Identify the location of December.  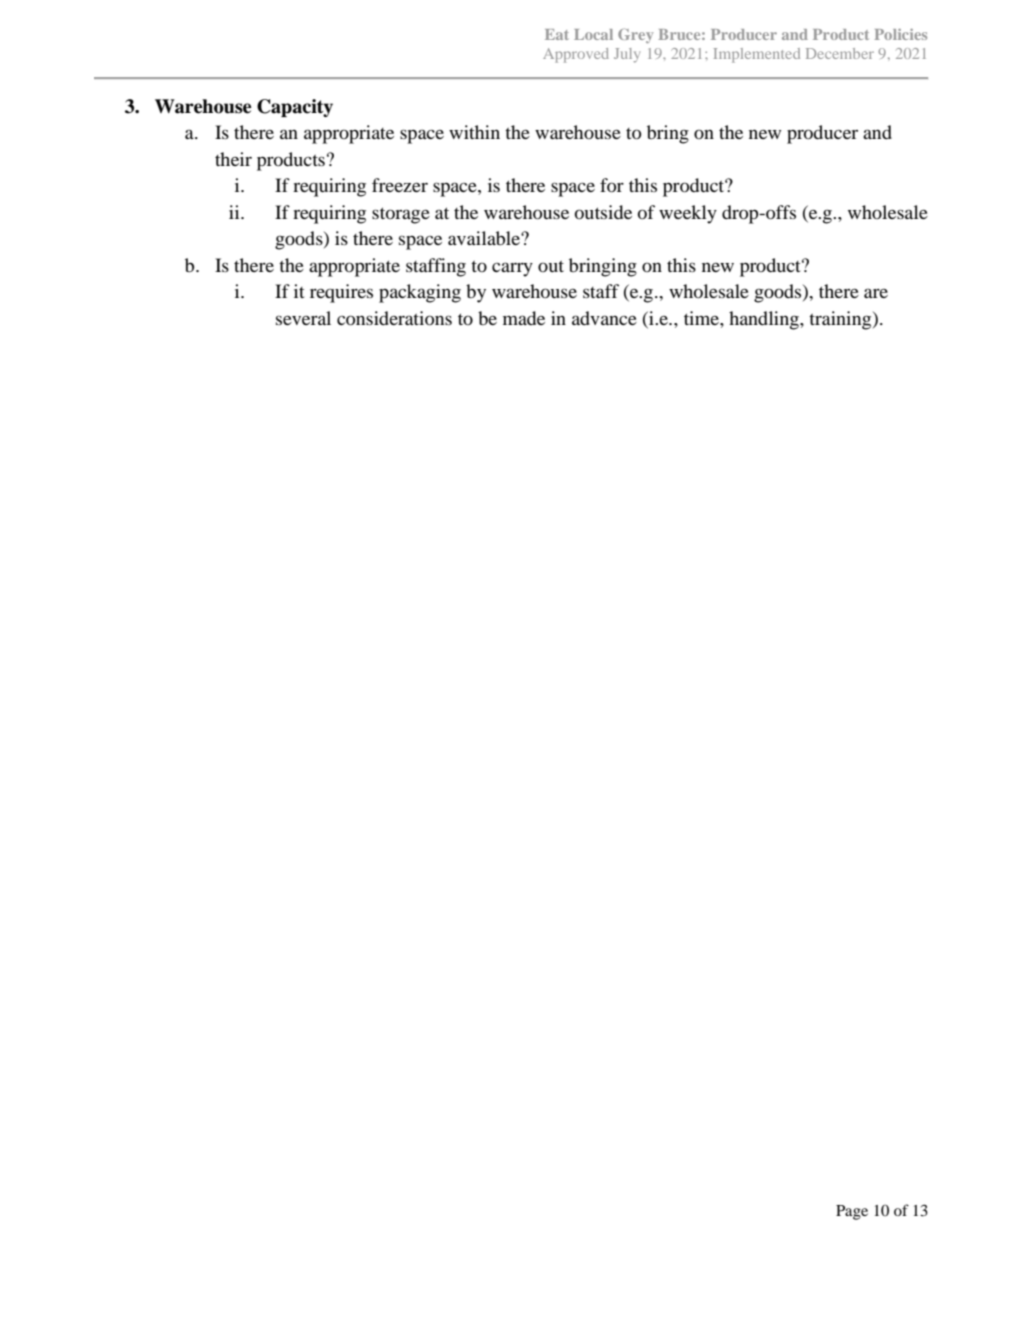
(840, 53).
